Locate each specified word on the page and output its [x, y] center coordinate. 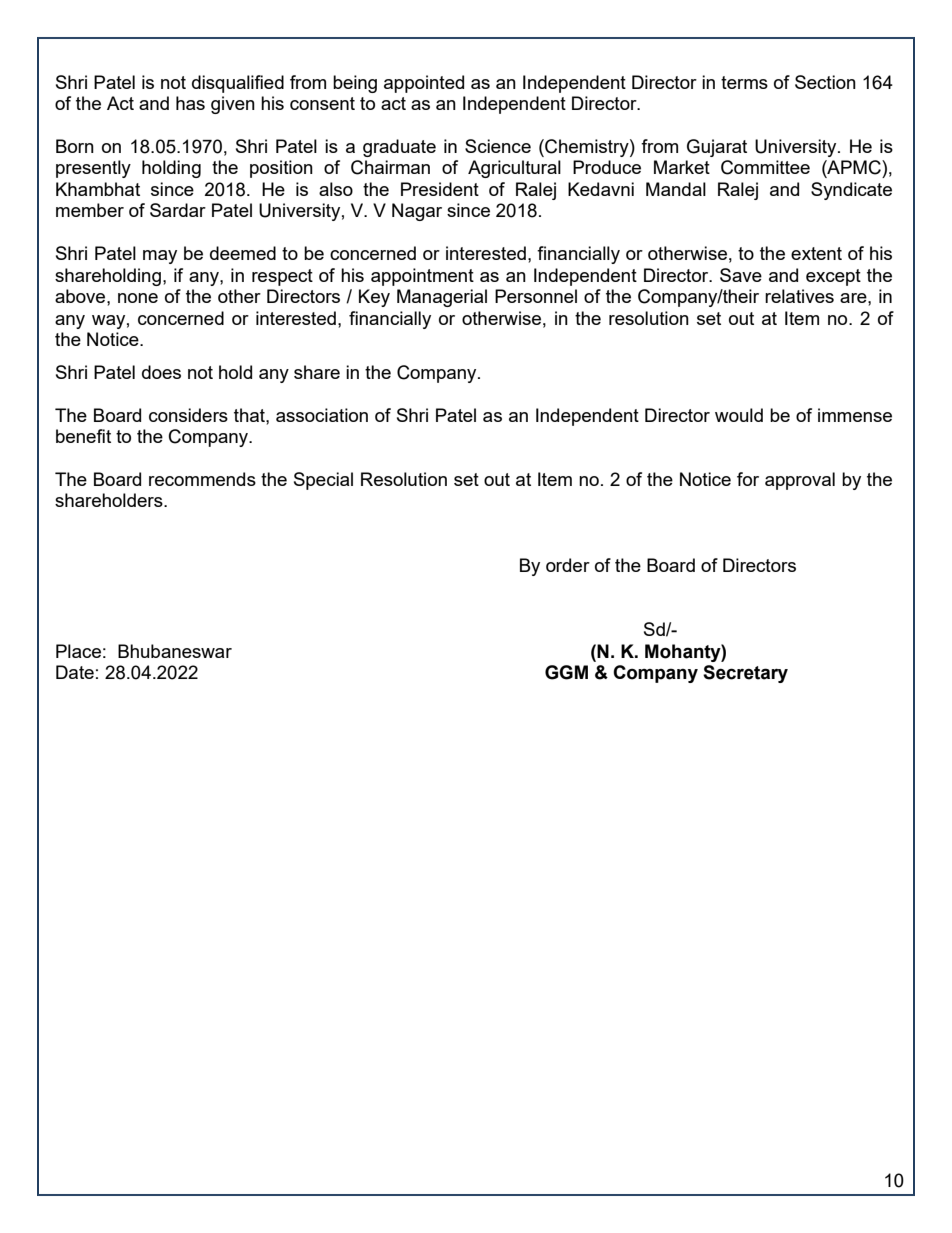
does [161, 372]
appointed [424, 84]
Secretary [745, 674]
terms [744, 82]
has [190, 103]
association [322, 415]
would [739, 415]
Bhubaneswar [175, 651]
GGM [566, 672]
